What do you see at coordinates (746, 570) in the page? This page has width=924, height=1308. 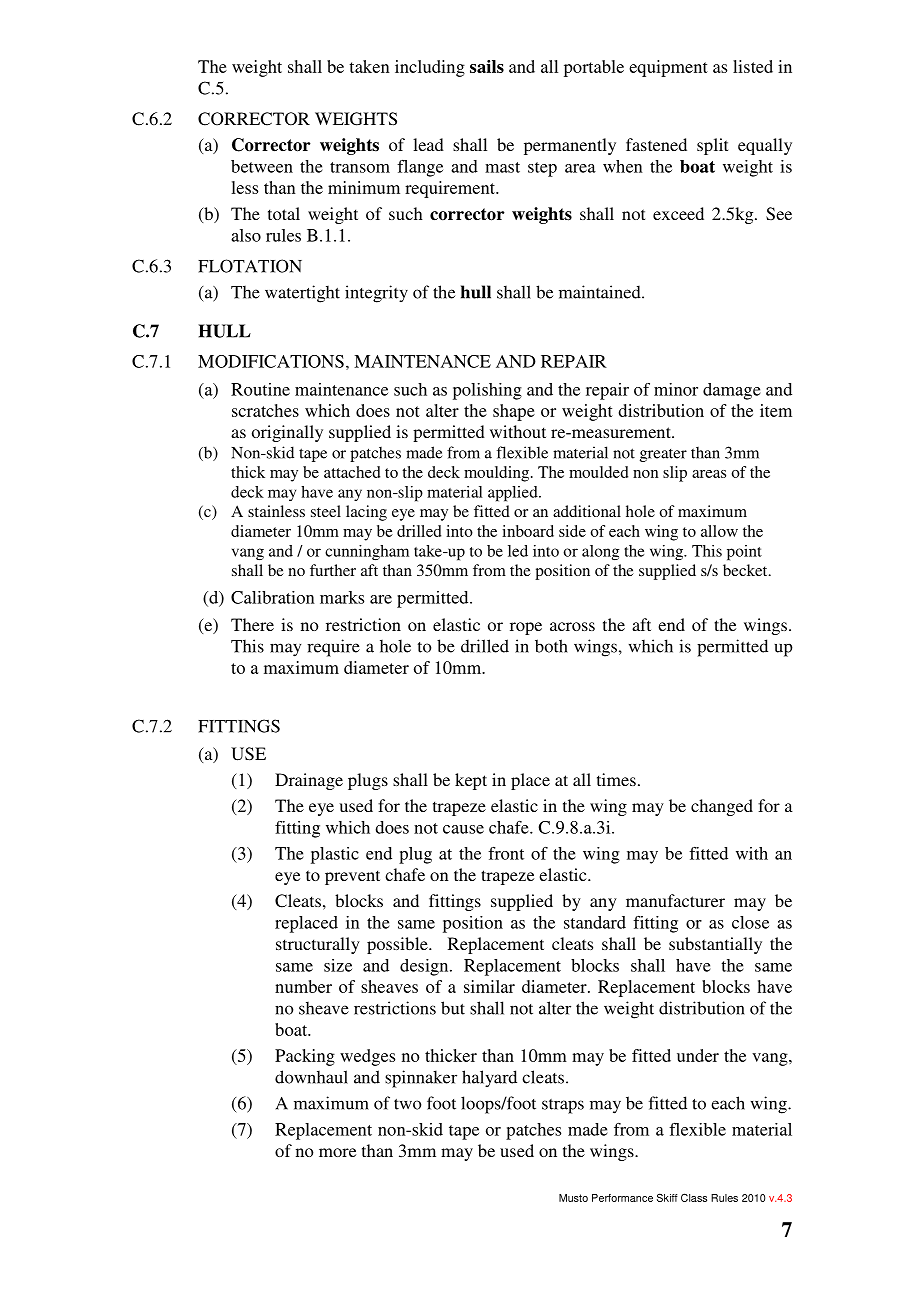 I see `becket` at bounding box center [746, 570].
